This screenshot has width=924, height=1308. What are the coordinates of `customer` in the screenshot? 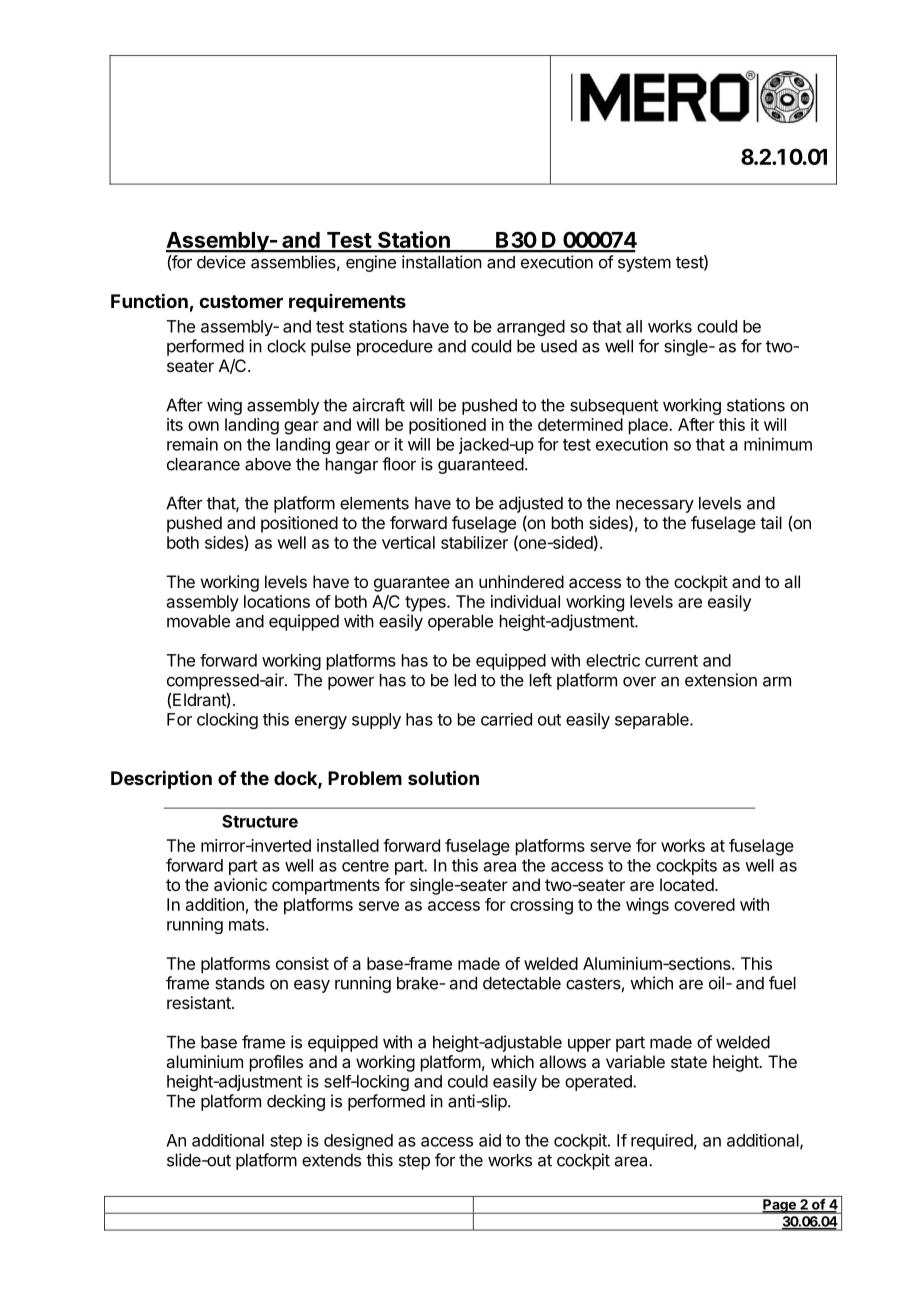 It's located at (241, 301).
